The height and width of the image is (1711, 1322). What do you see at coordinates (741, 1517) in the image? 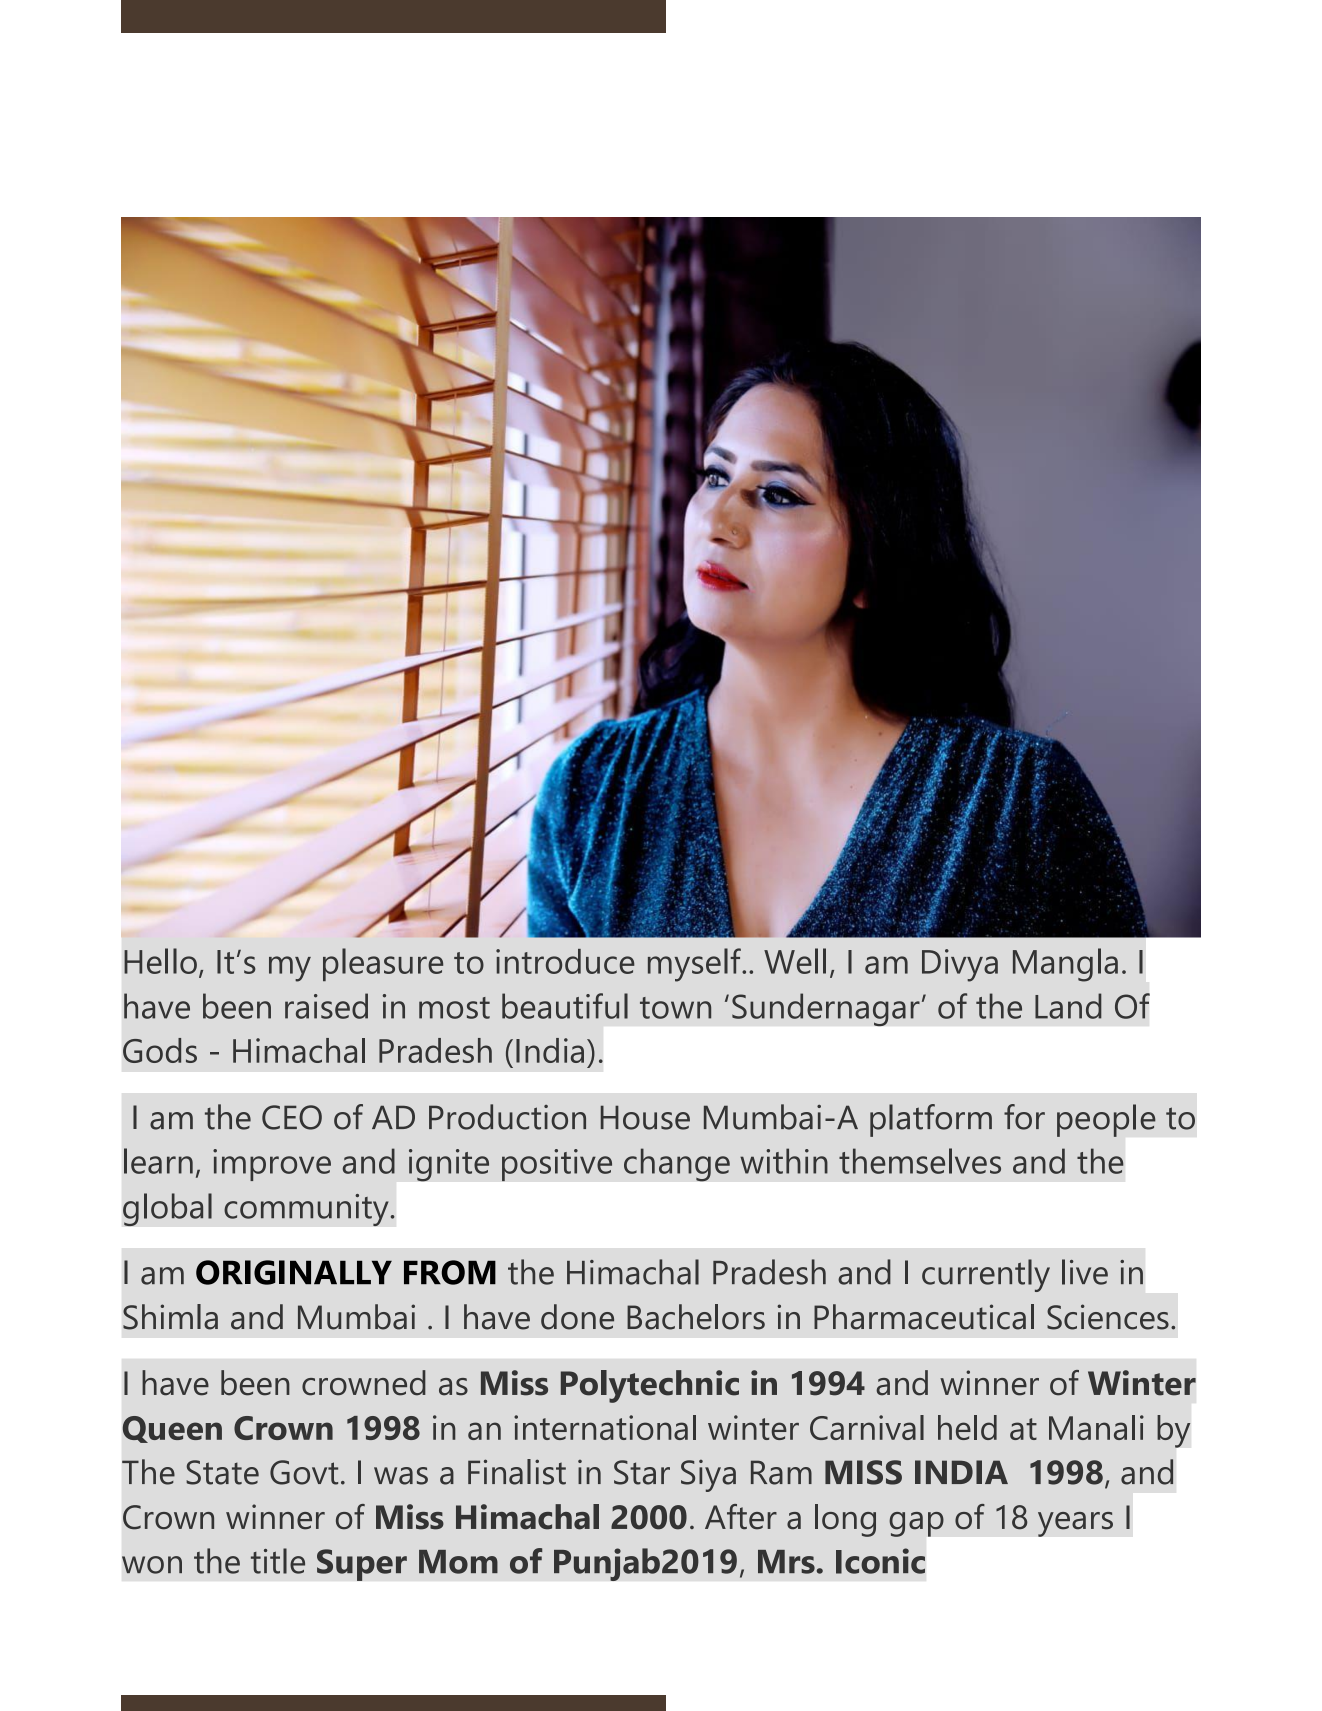
I see `After` at bounding box center [741, 1517].
